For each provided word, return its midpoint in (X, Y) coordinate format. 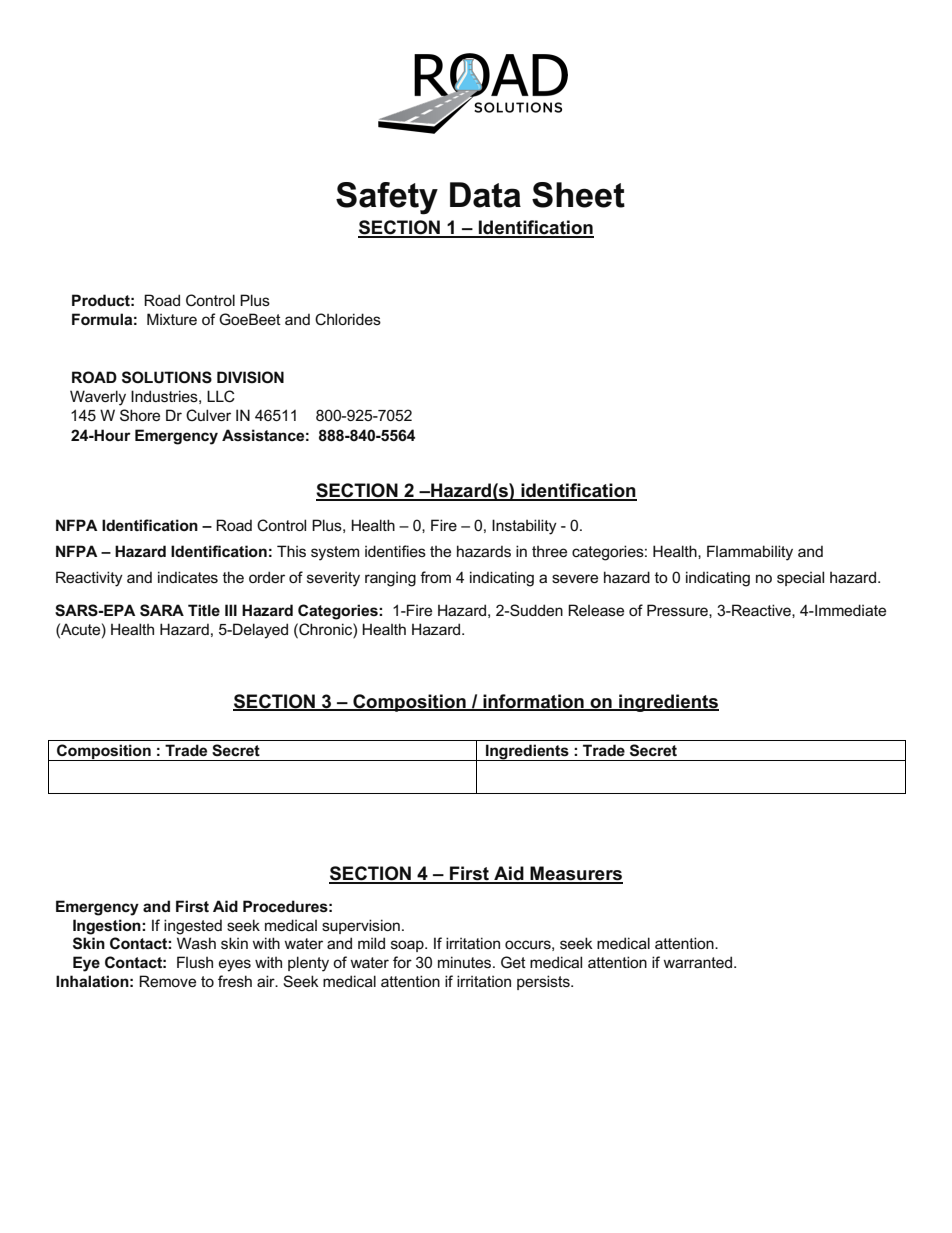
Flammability (750, 553)
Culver (208, 415)
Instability (524, 527)
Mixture (172, 319)
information (533, 702)
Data (485, 195)
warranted (697, 962)
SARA (162, 610)
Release (596, 610)
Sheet (578, 195)
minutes (466, 962)
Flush (195, 962)
